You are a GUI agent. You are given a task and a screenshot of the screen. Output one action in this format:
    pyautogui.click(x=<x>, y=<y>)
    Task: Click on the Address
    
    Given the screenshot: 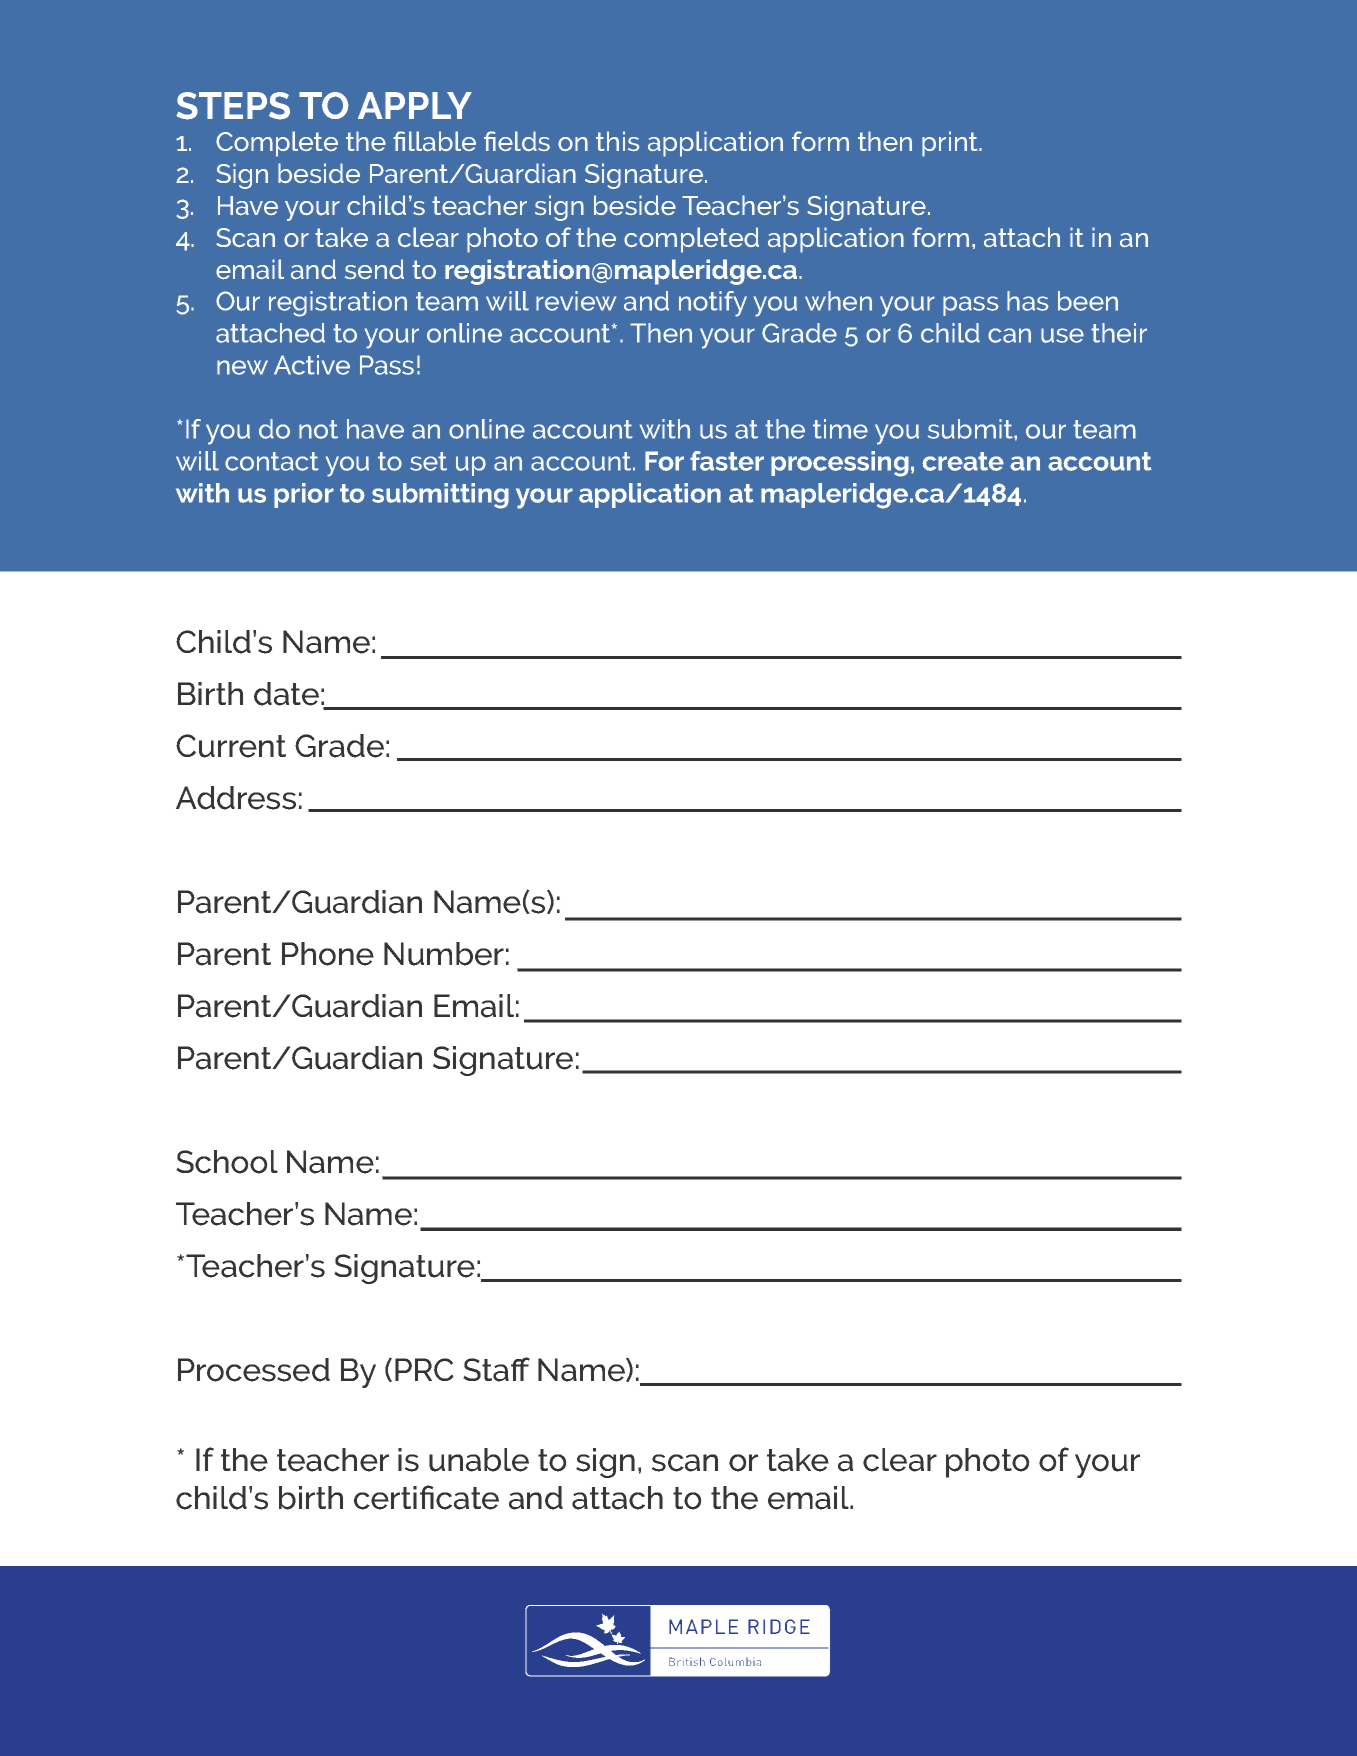 What is the action you would take?
    pyautogui.click(x=236, y=798)
